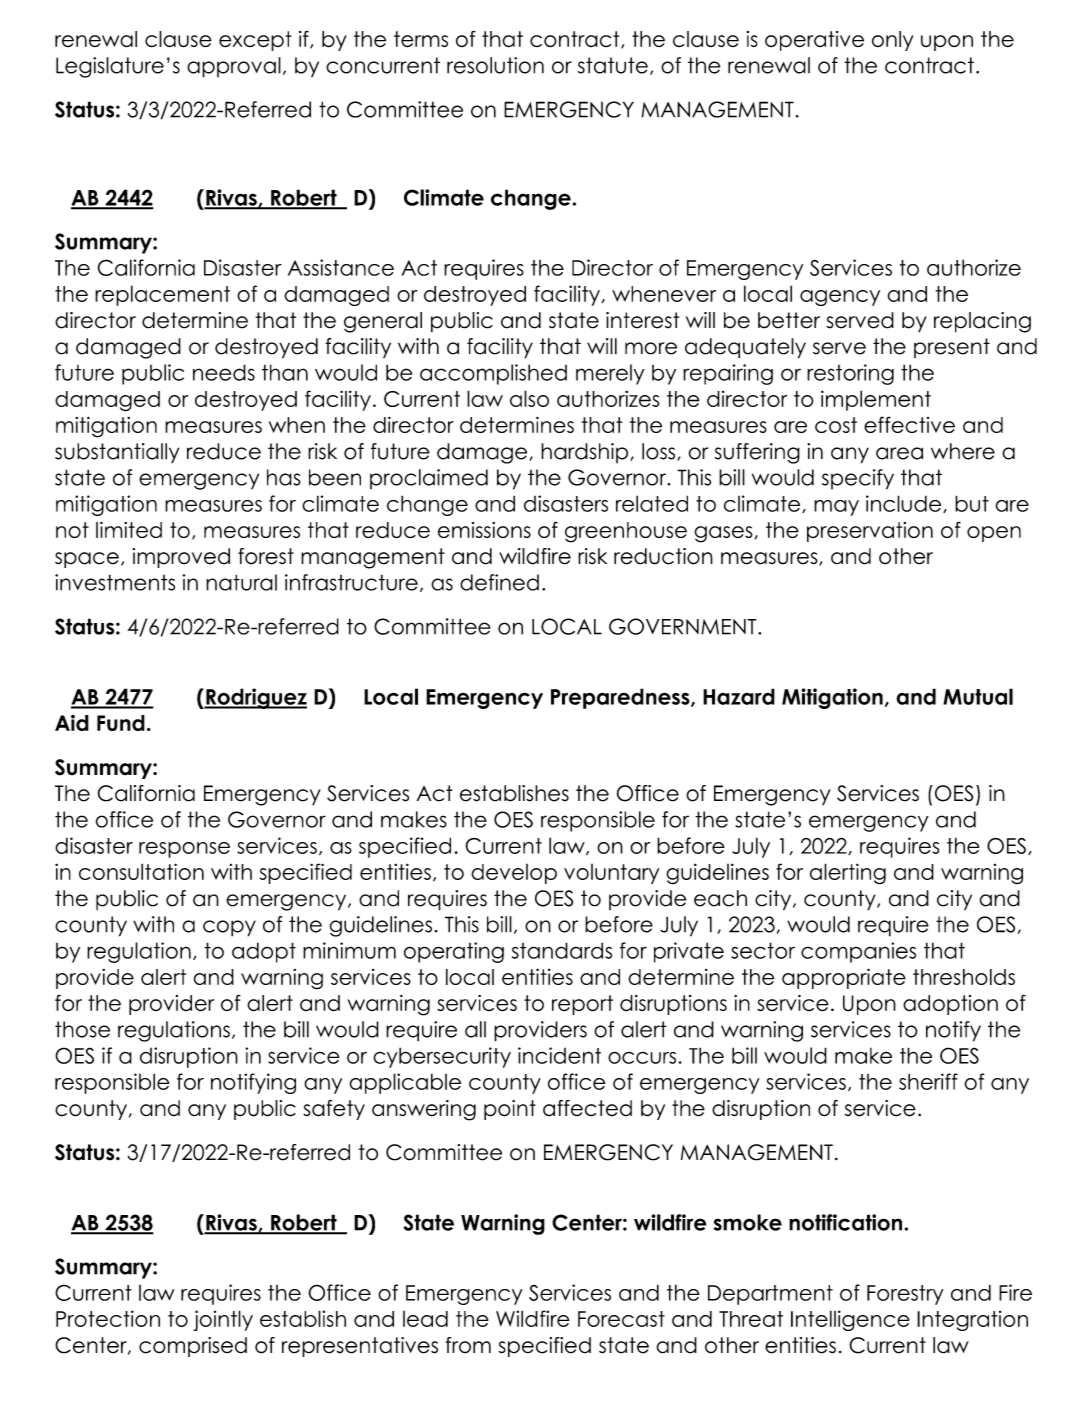 This image has height=1412, width=1091. I want to click on Preparedness, so click(621, 698).
